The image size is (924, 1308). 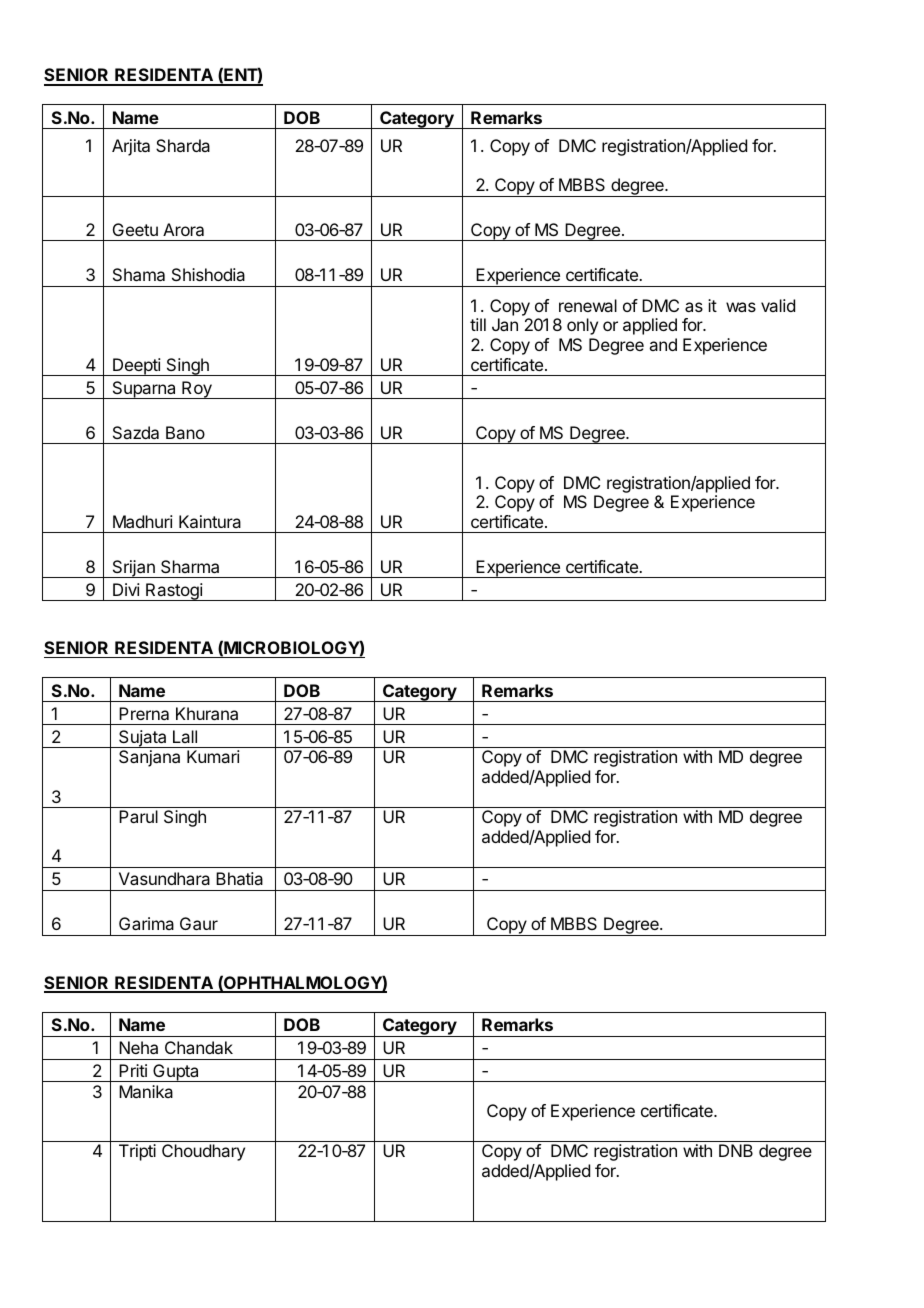 What do you see at coordinates (203, 1152) in the document?
I see `Choudhary` at bounding box center [203, 1152].
